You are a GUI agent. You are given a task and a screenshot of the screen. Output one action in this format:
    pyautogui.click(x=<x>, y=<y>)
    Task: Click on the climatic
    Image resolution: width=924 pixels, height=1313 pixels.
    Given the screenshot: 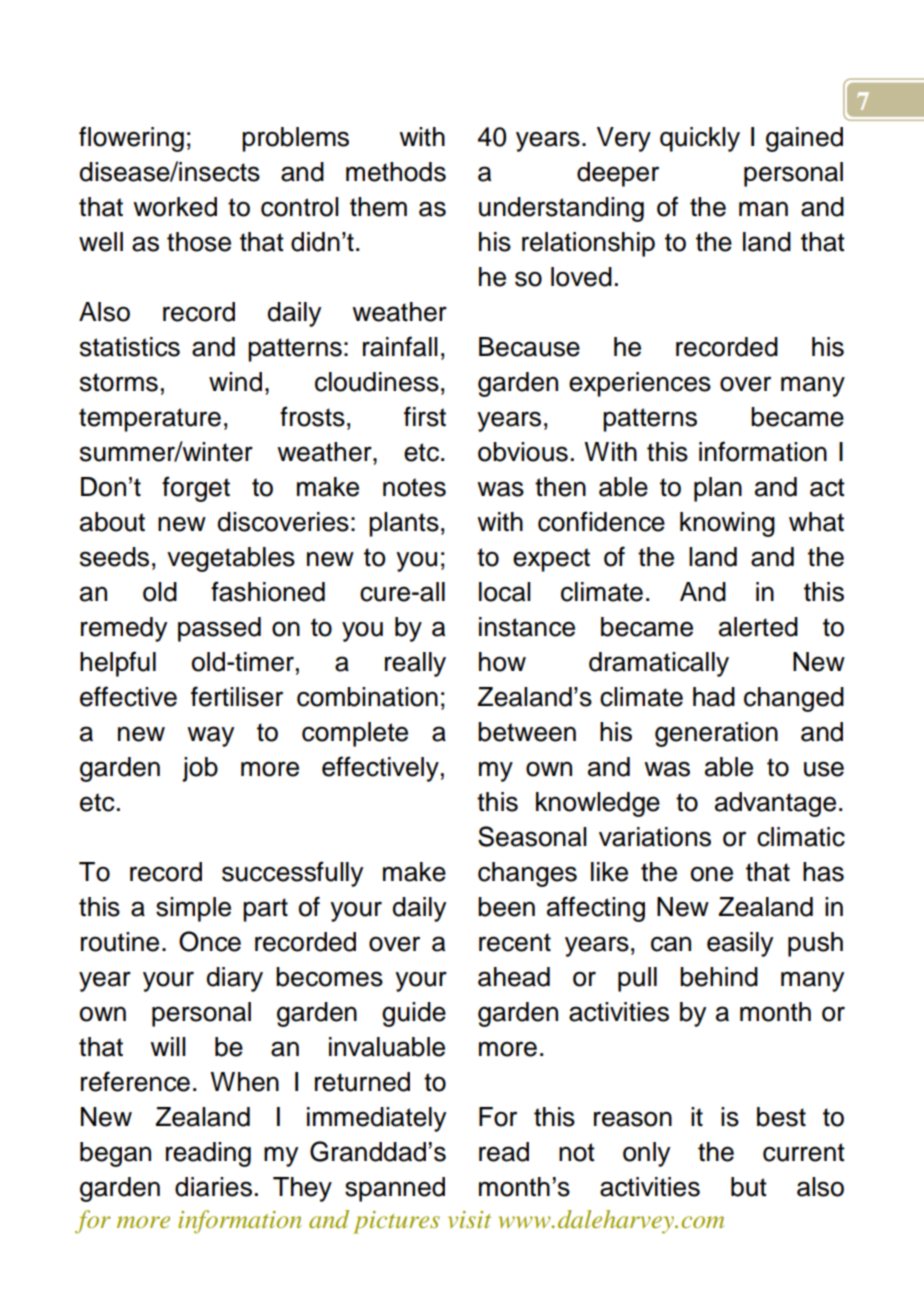 What is the action you would take?
    pyautogui.click(x=801, y=837)
